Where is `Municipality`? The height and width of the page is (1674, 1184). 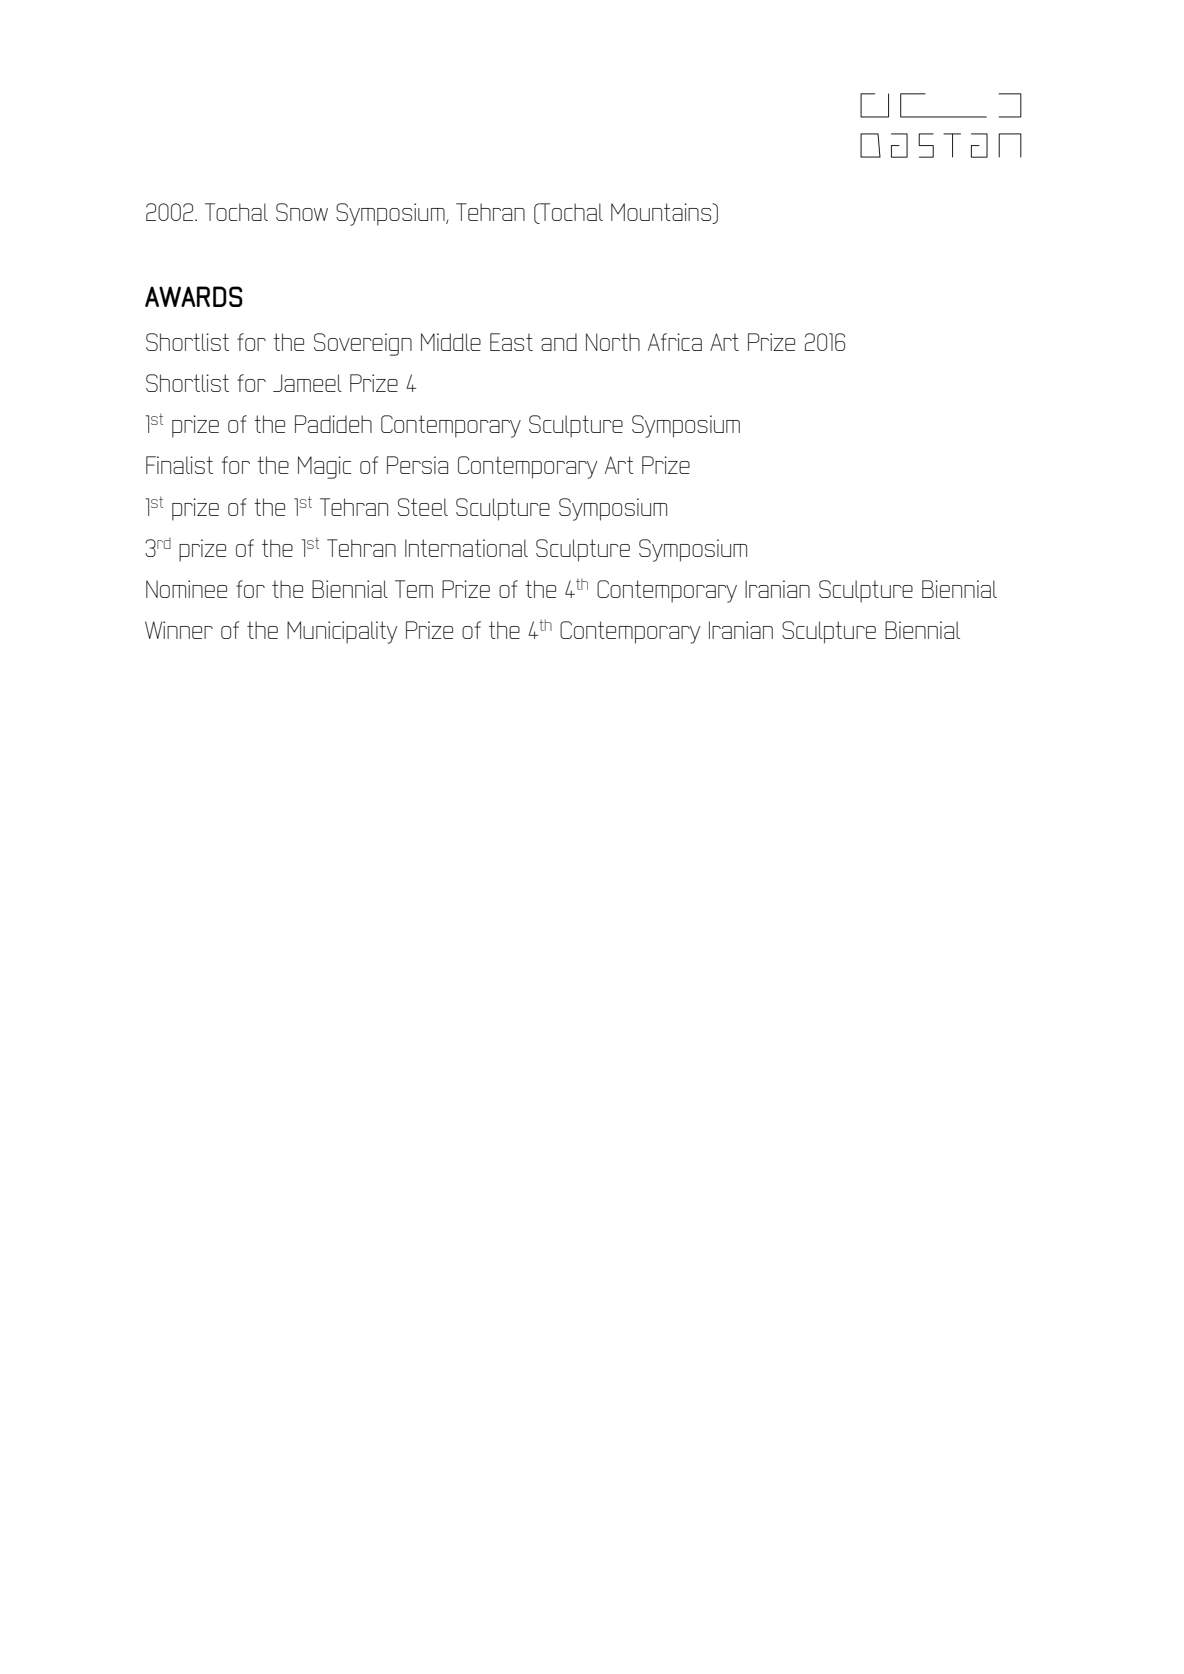
Municipality is located at coordinates (342, 632).
